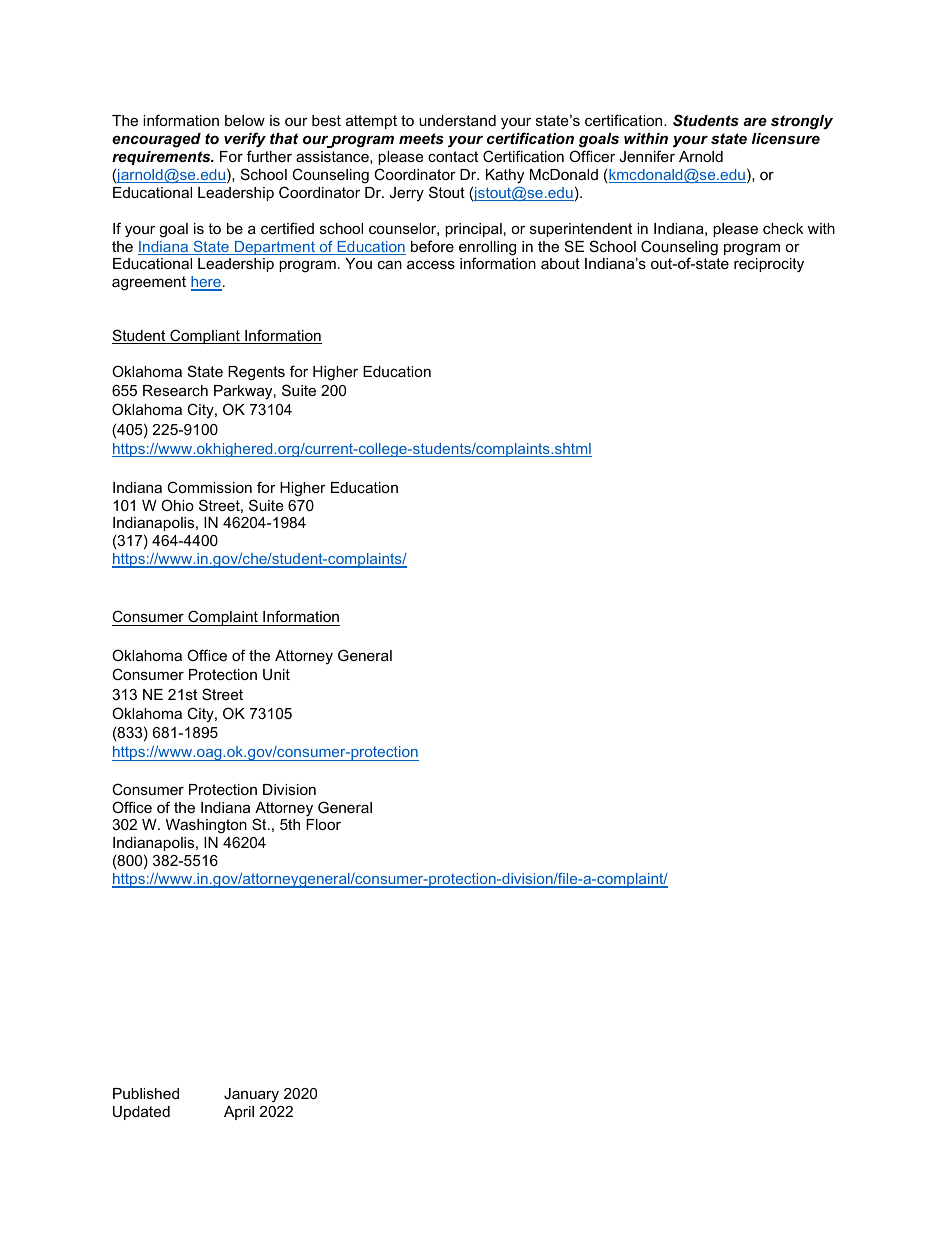 The width and height of the page is (952, 1233). Describe the element at coordinates (245, 140) in the page. I see `verify` at that location.
